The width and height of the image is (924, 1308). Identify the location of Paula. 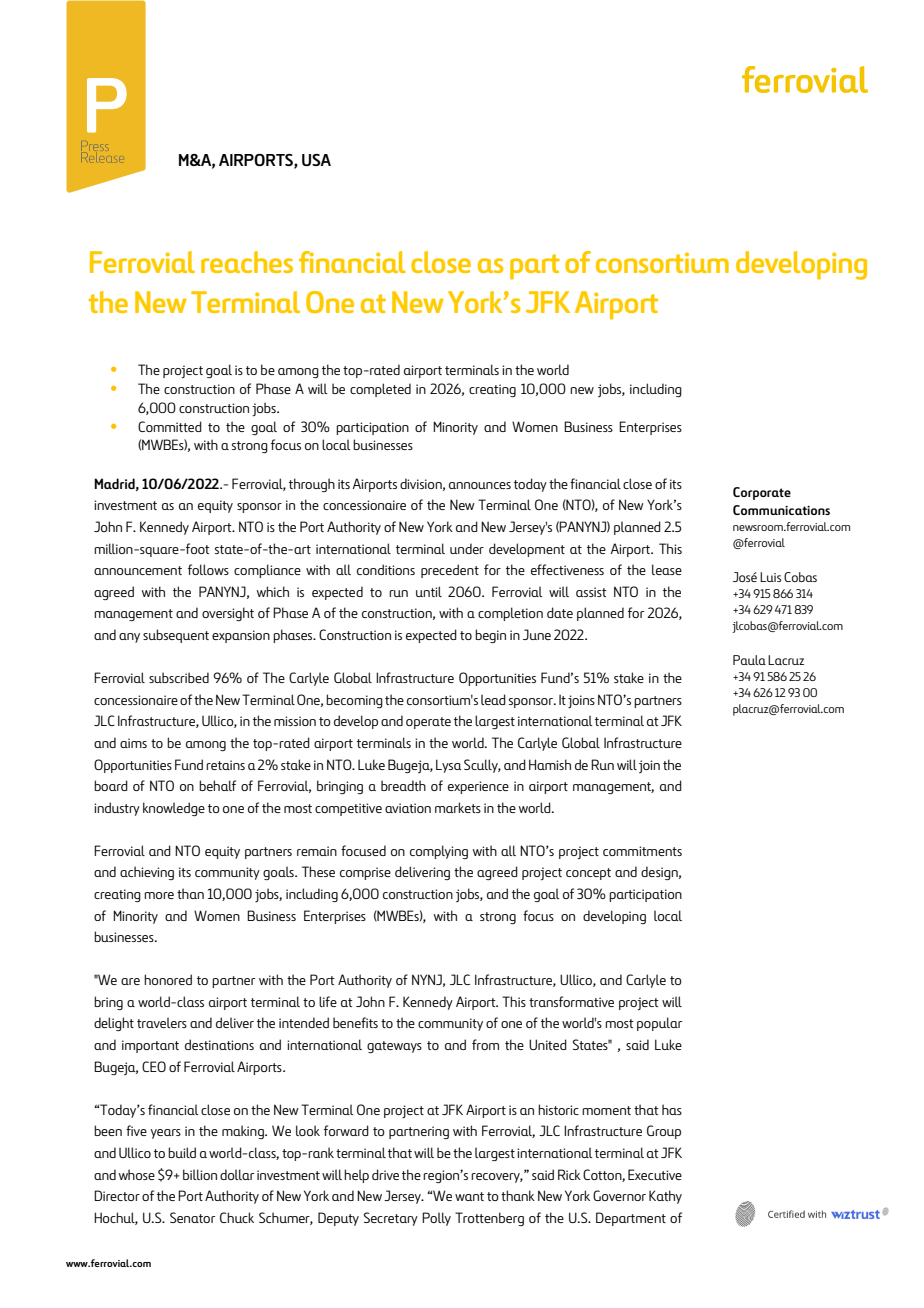
(749, 660).
